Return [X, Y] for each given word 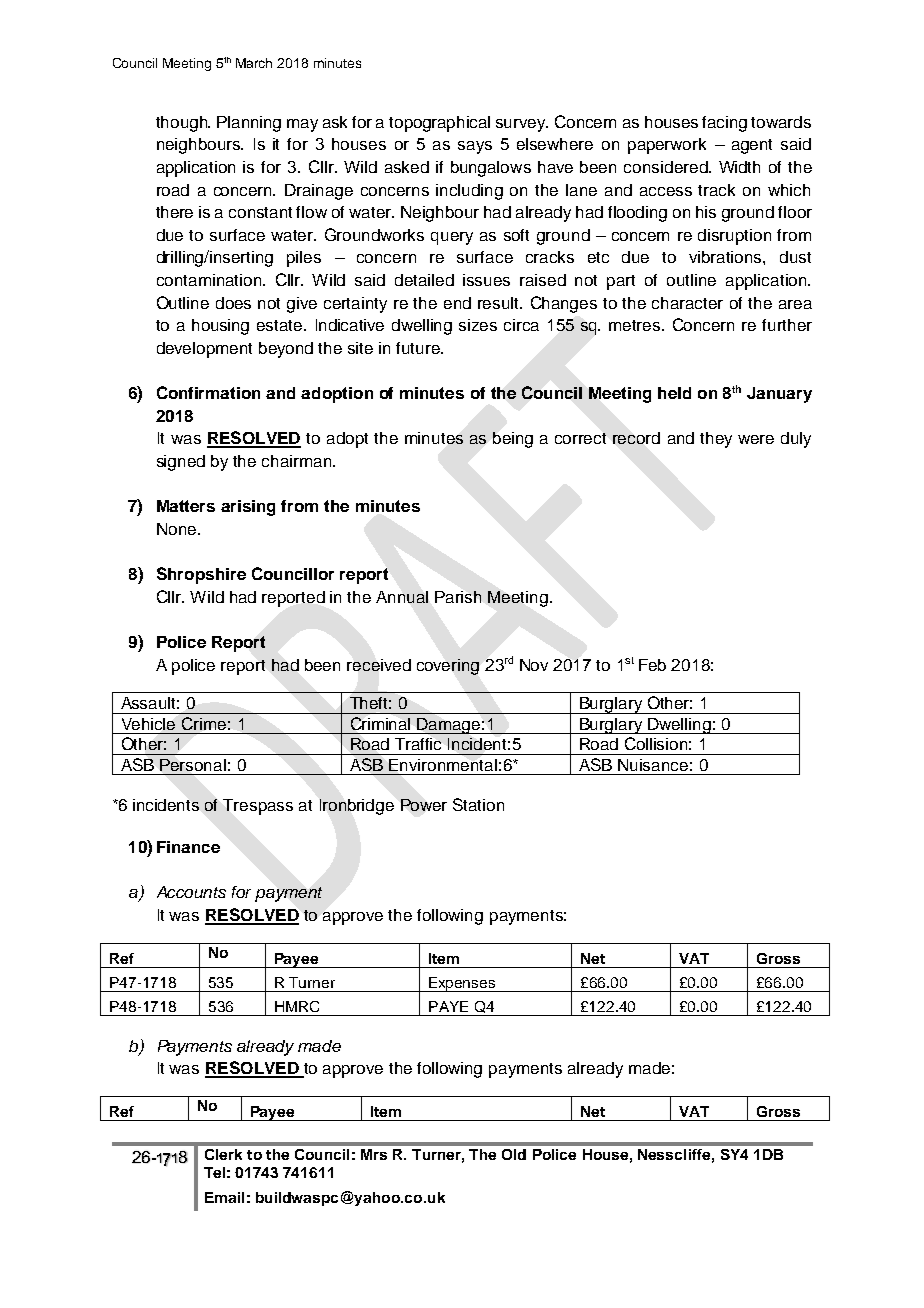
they [716, 440]
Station [478, 804]
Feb [652, 665]
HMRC [297, 1006]
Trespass [258, 807]
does [233, 303]
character [687, 303]
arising [248, 508]
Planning [249, 124]
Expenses [462, 984]
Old [514, 1154]
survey [522, 125]
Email [224, 1197]
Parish [458, 597]
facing [724, 124]
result [499, 303]
